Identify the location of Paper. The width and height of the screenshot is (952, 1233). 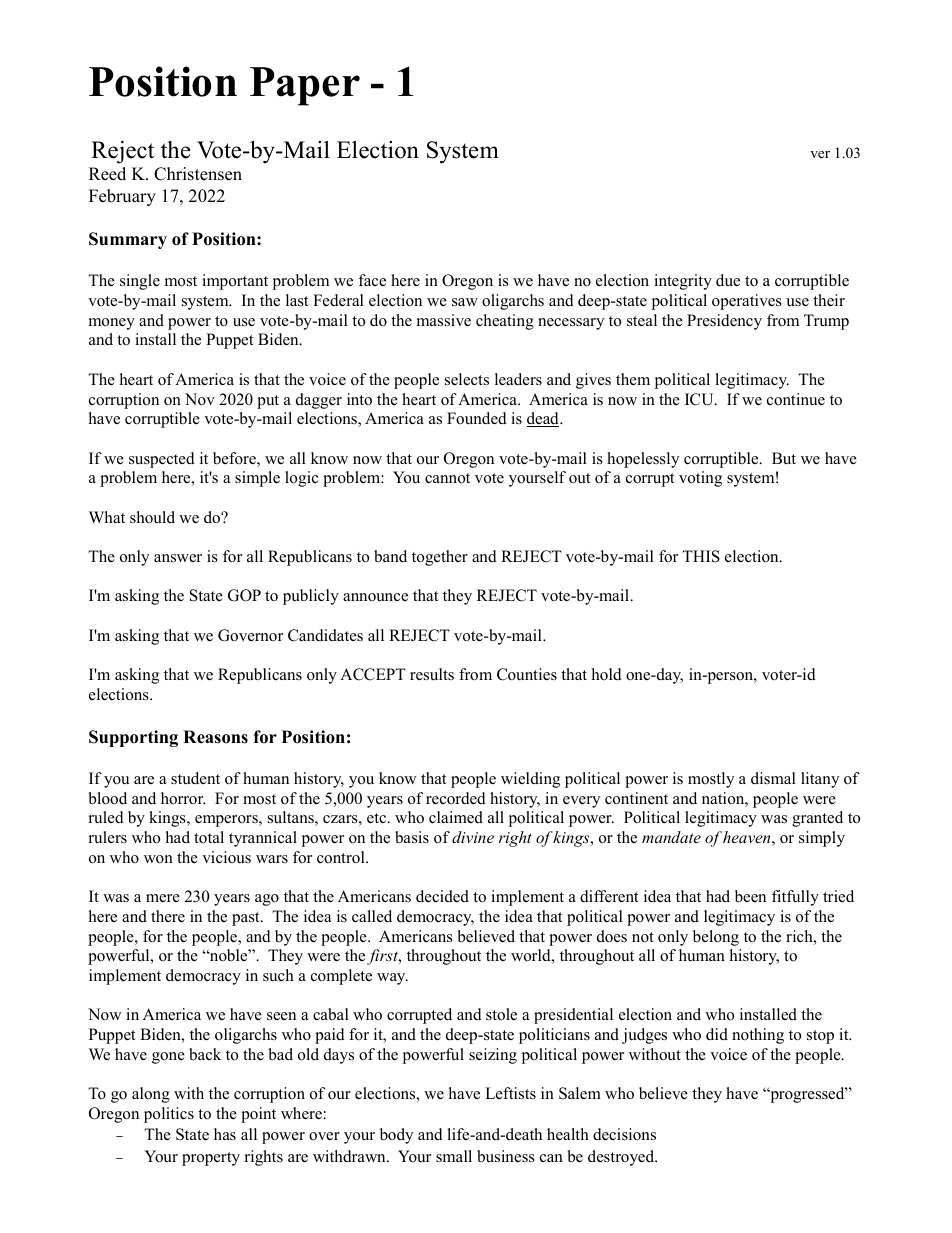
(305, 86).
